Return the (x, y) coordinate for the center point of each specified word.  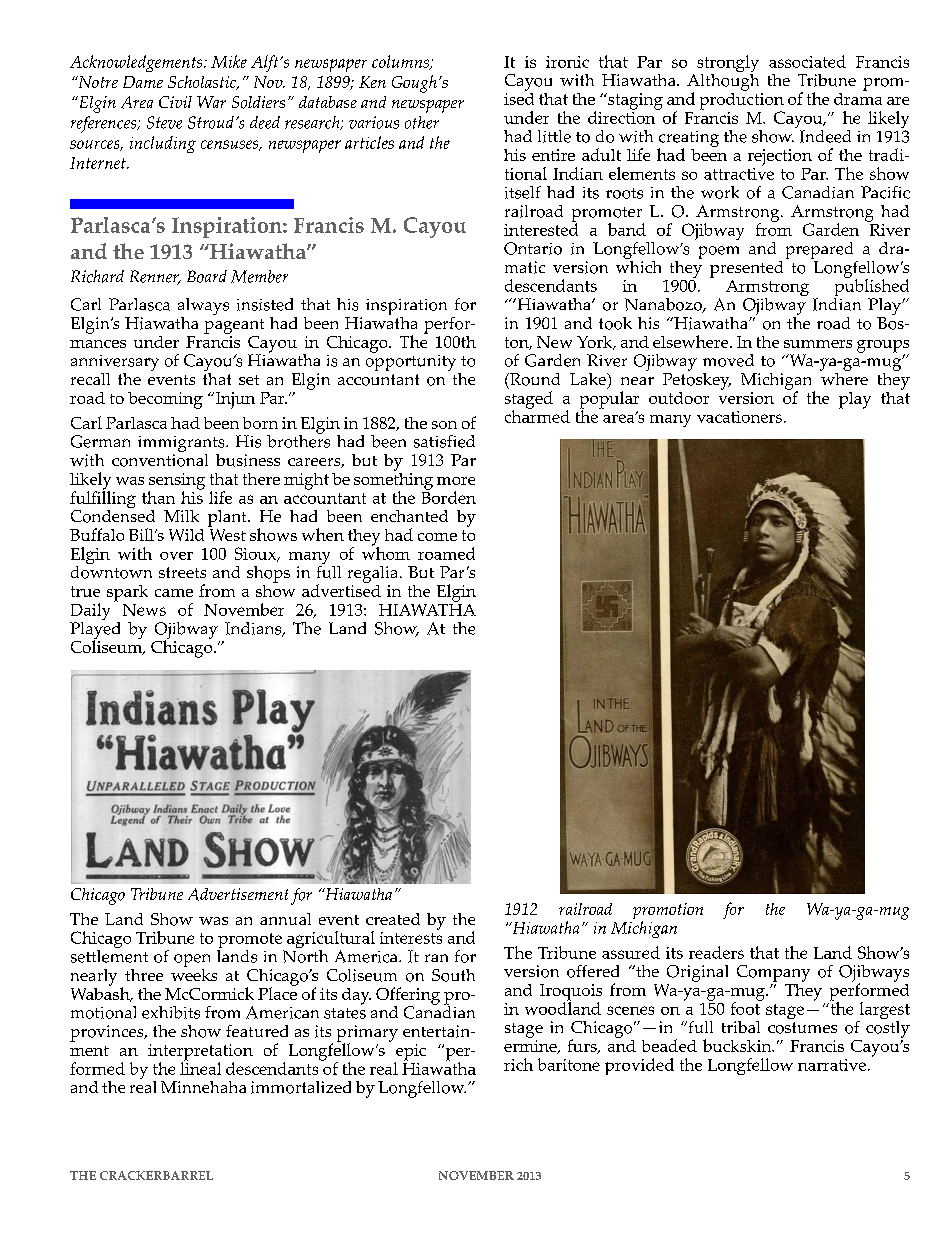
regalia (374, 574)
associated (807, 61)
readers (716, 952)
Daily (90, 613)
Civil (175, 102)
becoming (165, 400)
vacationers (739, 417)
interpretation (200, 1053)
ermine (531, 1047)
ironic (567, 62)
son (444, 425)
